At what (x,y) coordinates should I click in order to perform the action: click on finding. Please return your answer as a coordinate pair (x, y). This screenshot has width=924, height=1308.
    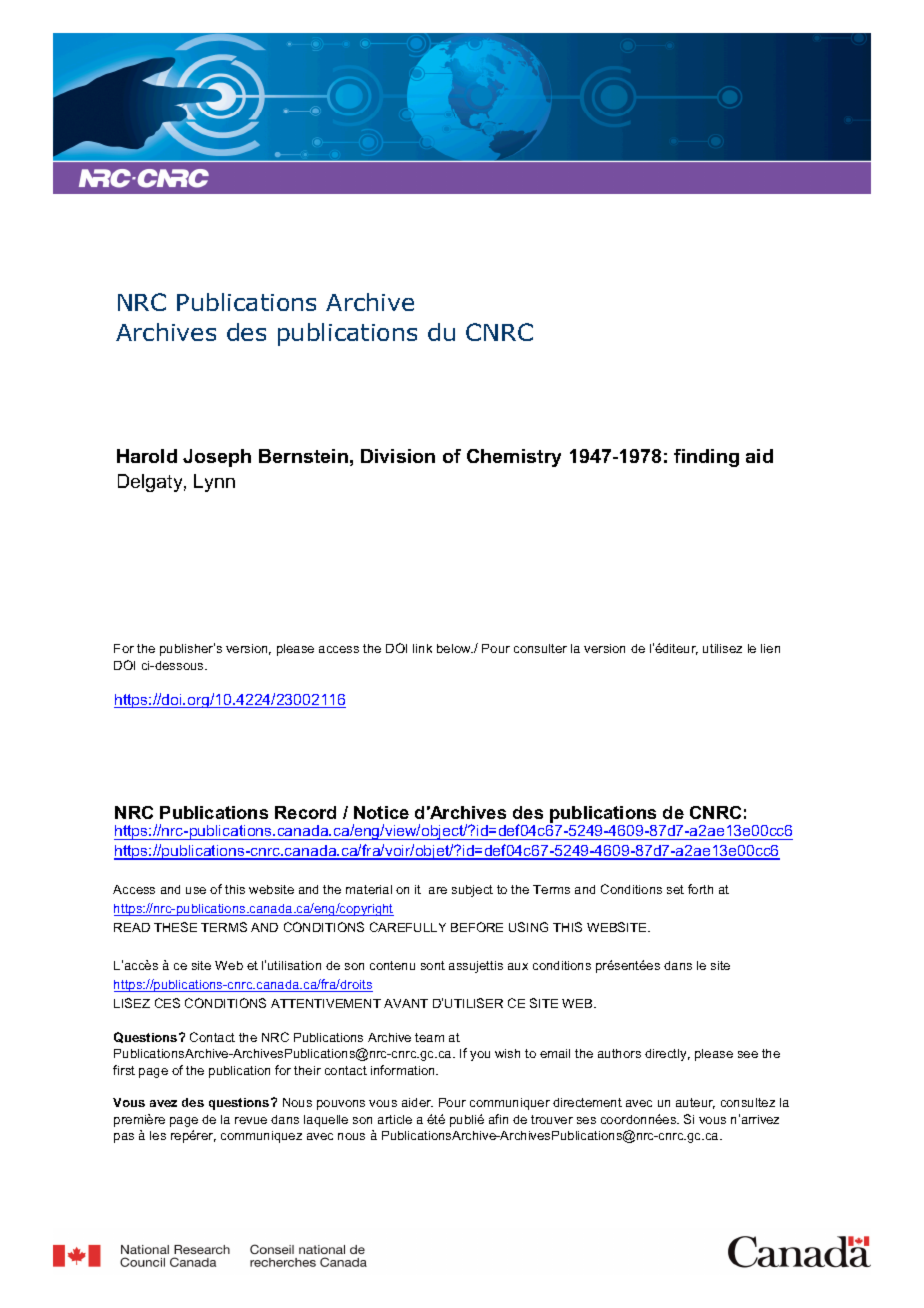
    Looking at the image, I should click on (706, 458).
